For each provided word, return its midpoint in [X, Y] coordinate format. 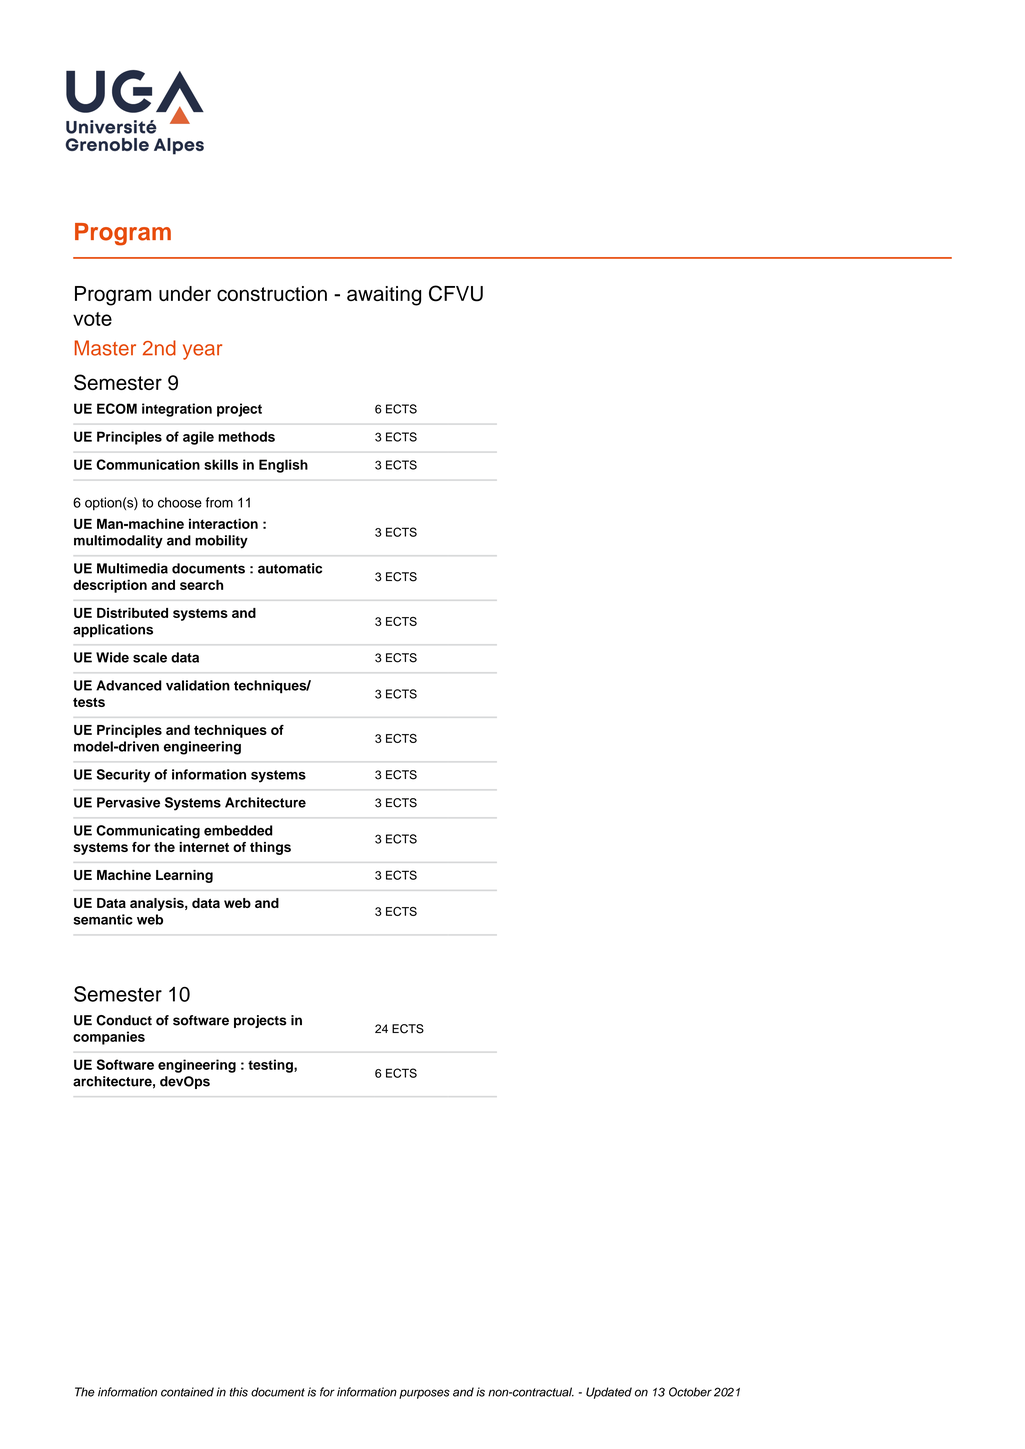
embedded [238, 830]
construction [272, 293]
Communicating [148, 832]
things [270, 848]
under [185, 293]
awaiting [384, 296]
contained [187, 1392]
